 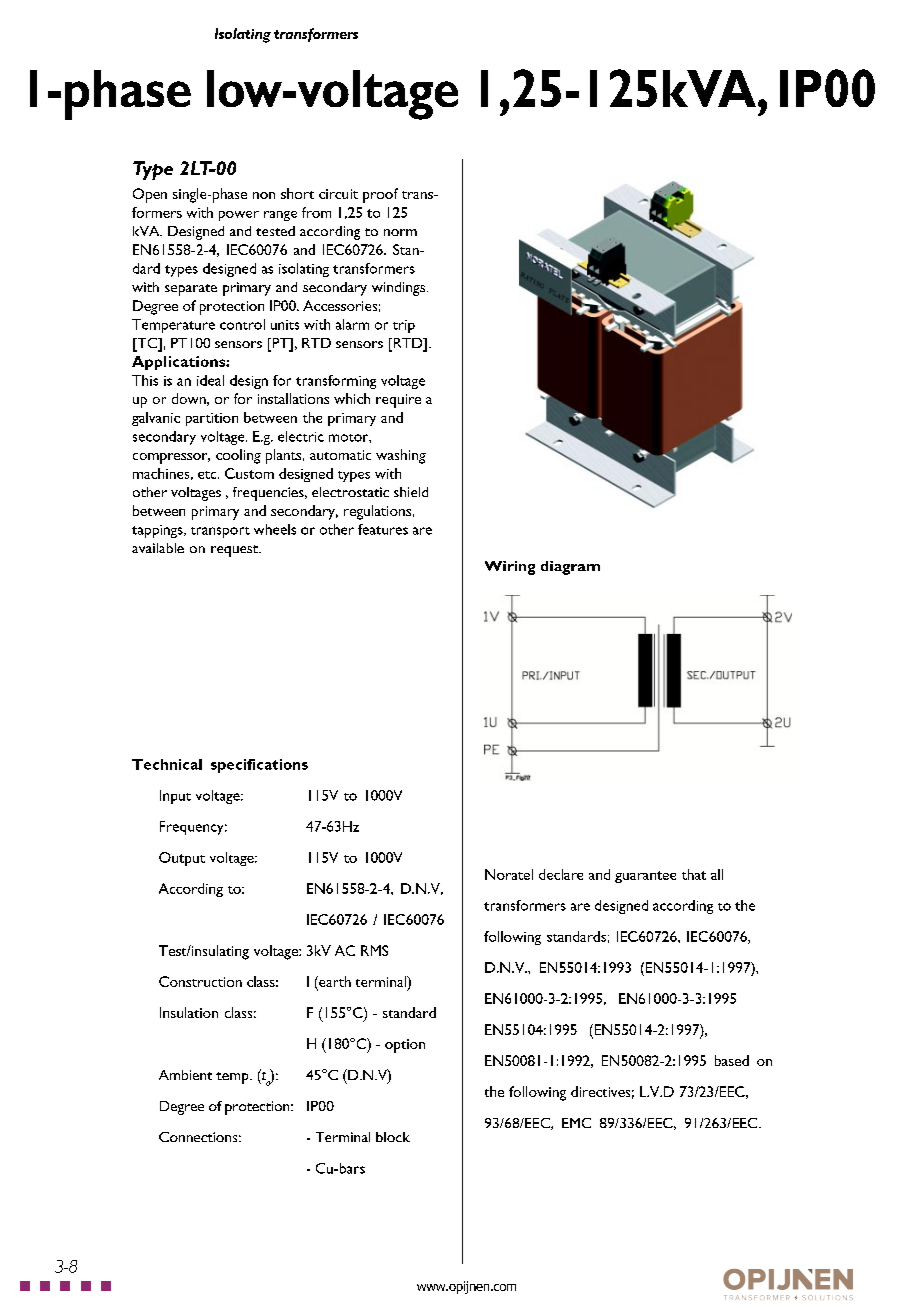 What do you see at coordinates (645, 877) in the screenshot?
I see `guarantee` at bounding box center [645, 877].
